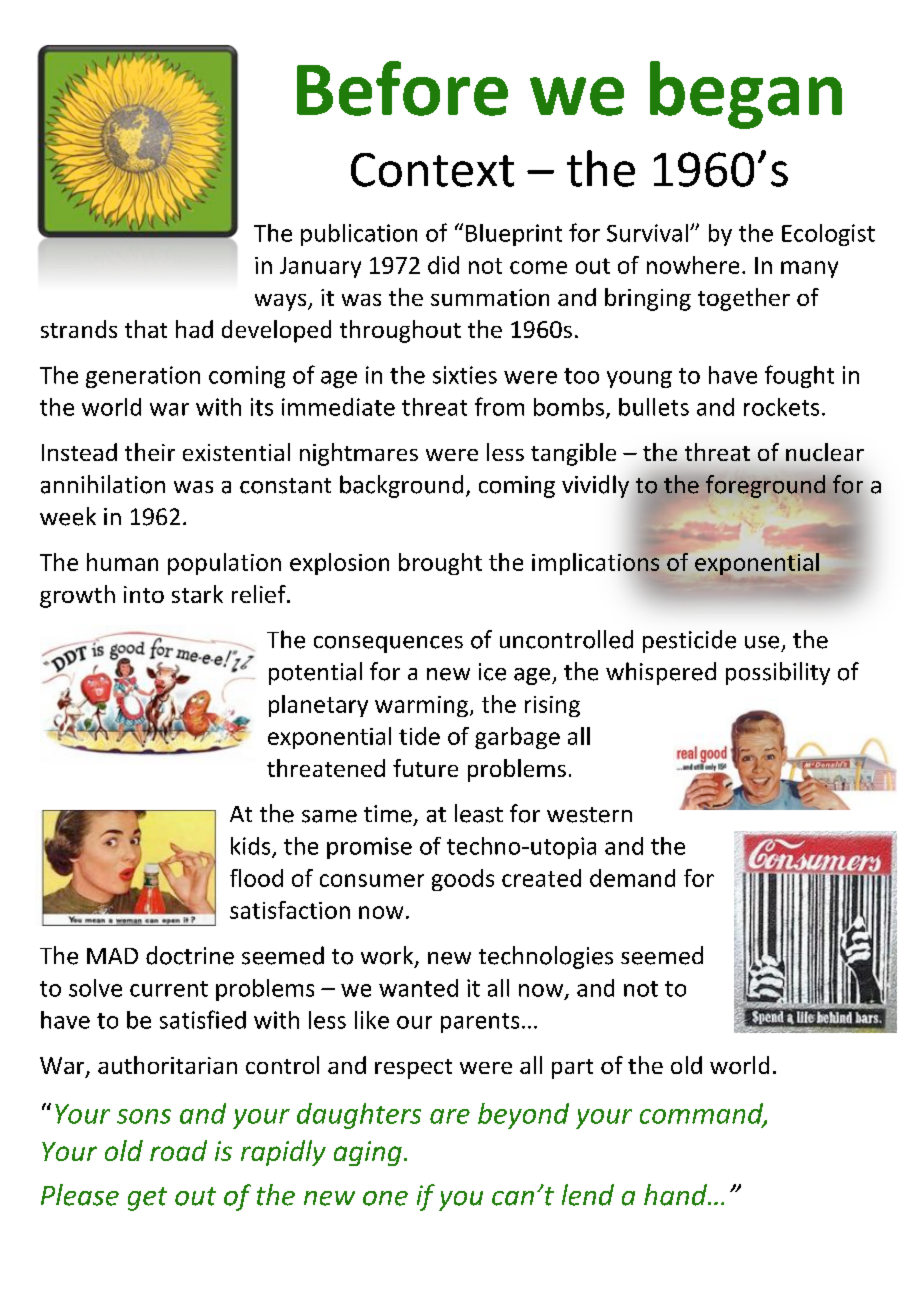  What do you see at coordinates (632, 878) in the screenshot?
I see `demand` at bounding box center [632, 878].
